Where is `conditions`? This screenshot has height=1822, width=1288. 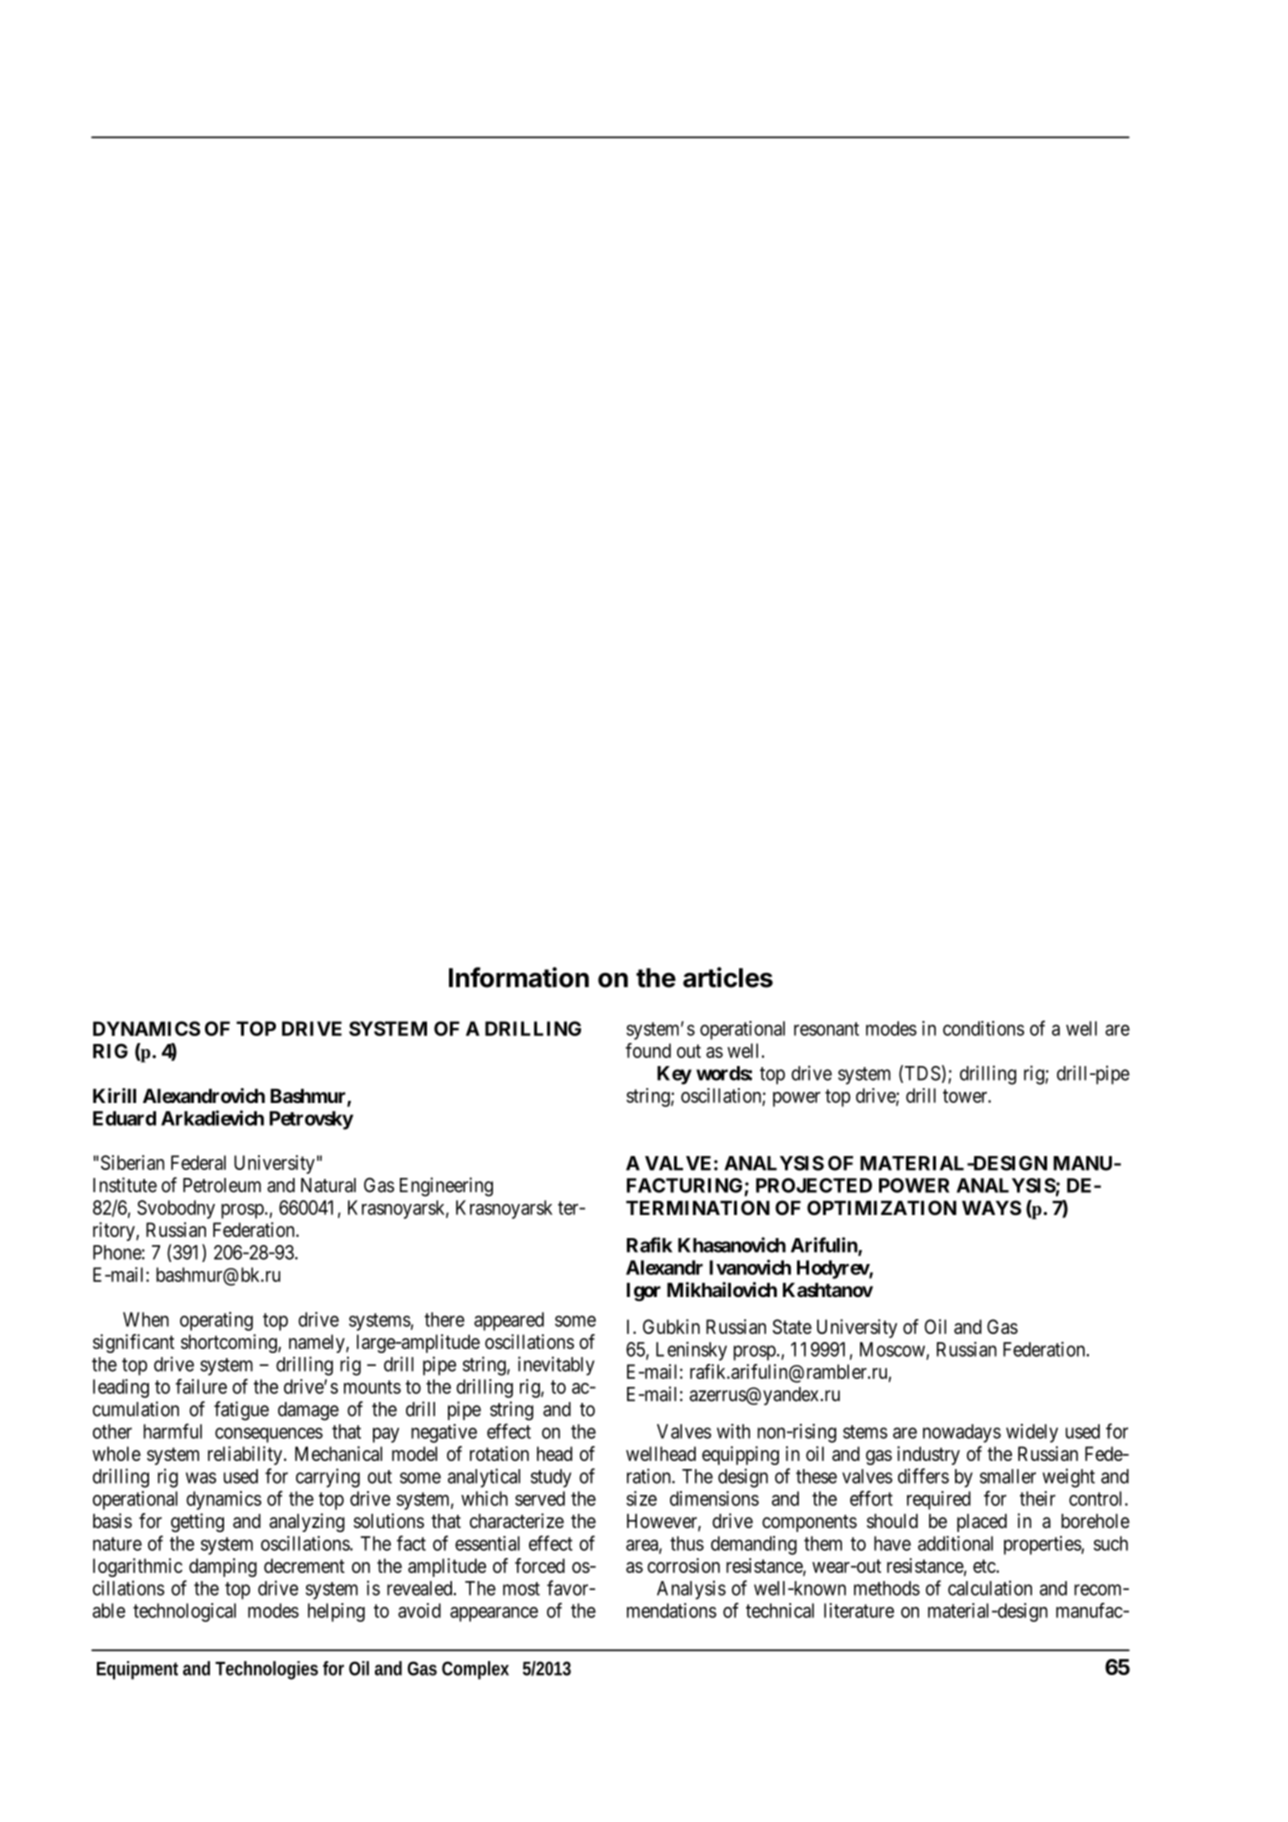 conditions is located at coordinates (983, 1028).
